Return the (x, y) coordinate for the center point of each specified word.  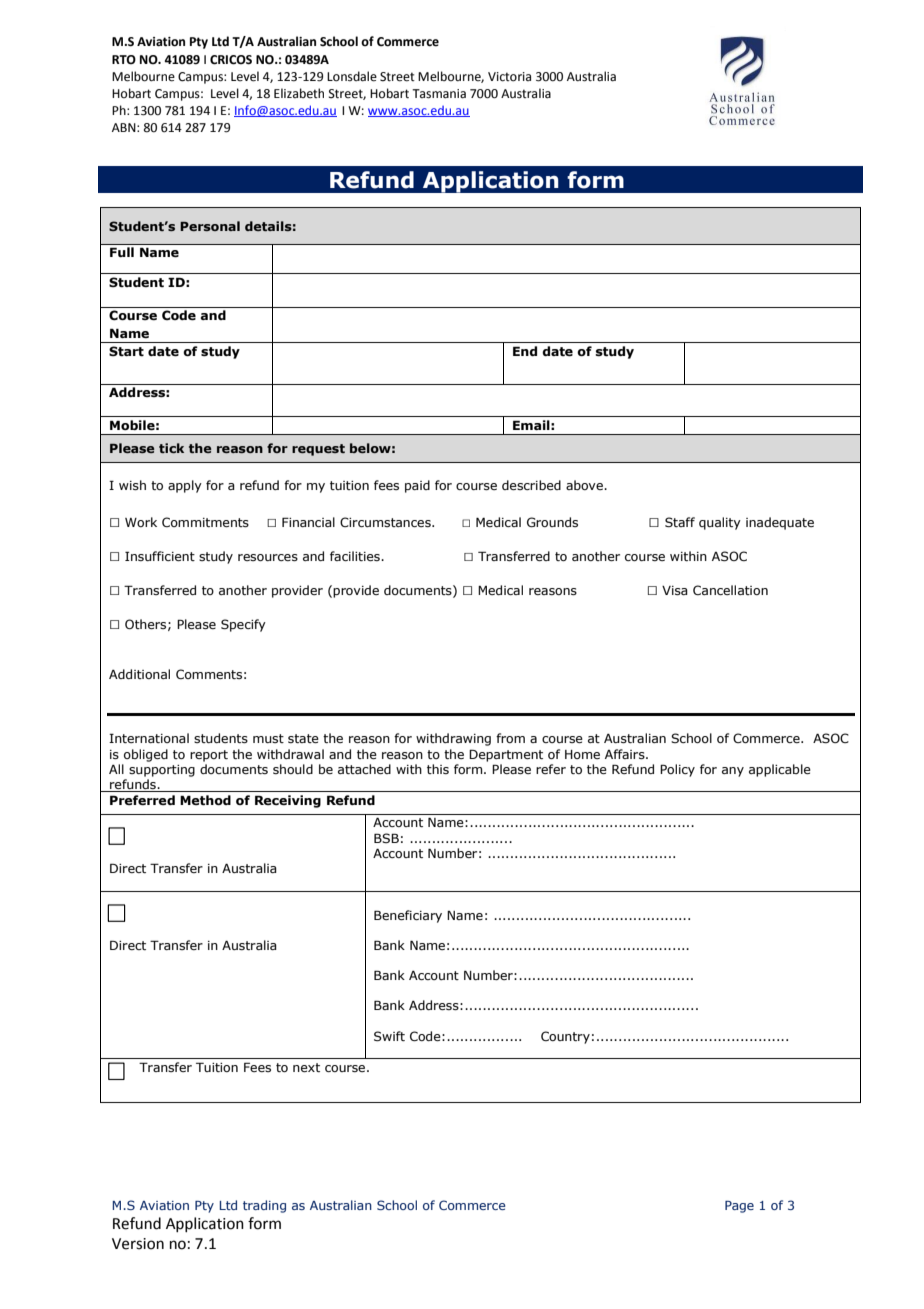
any (733, 772)
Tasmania (439, 94)
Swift (389, 1036)
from (510, 738)
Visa (675, 590)
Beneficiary (408, 916)
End (525, 351)
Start (126, 351)
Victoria (509, 77)
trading (264, 1206)
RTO (124, 60)
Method (205, 800)
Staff (680, 522)
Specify (243, 625)
